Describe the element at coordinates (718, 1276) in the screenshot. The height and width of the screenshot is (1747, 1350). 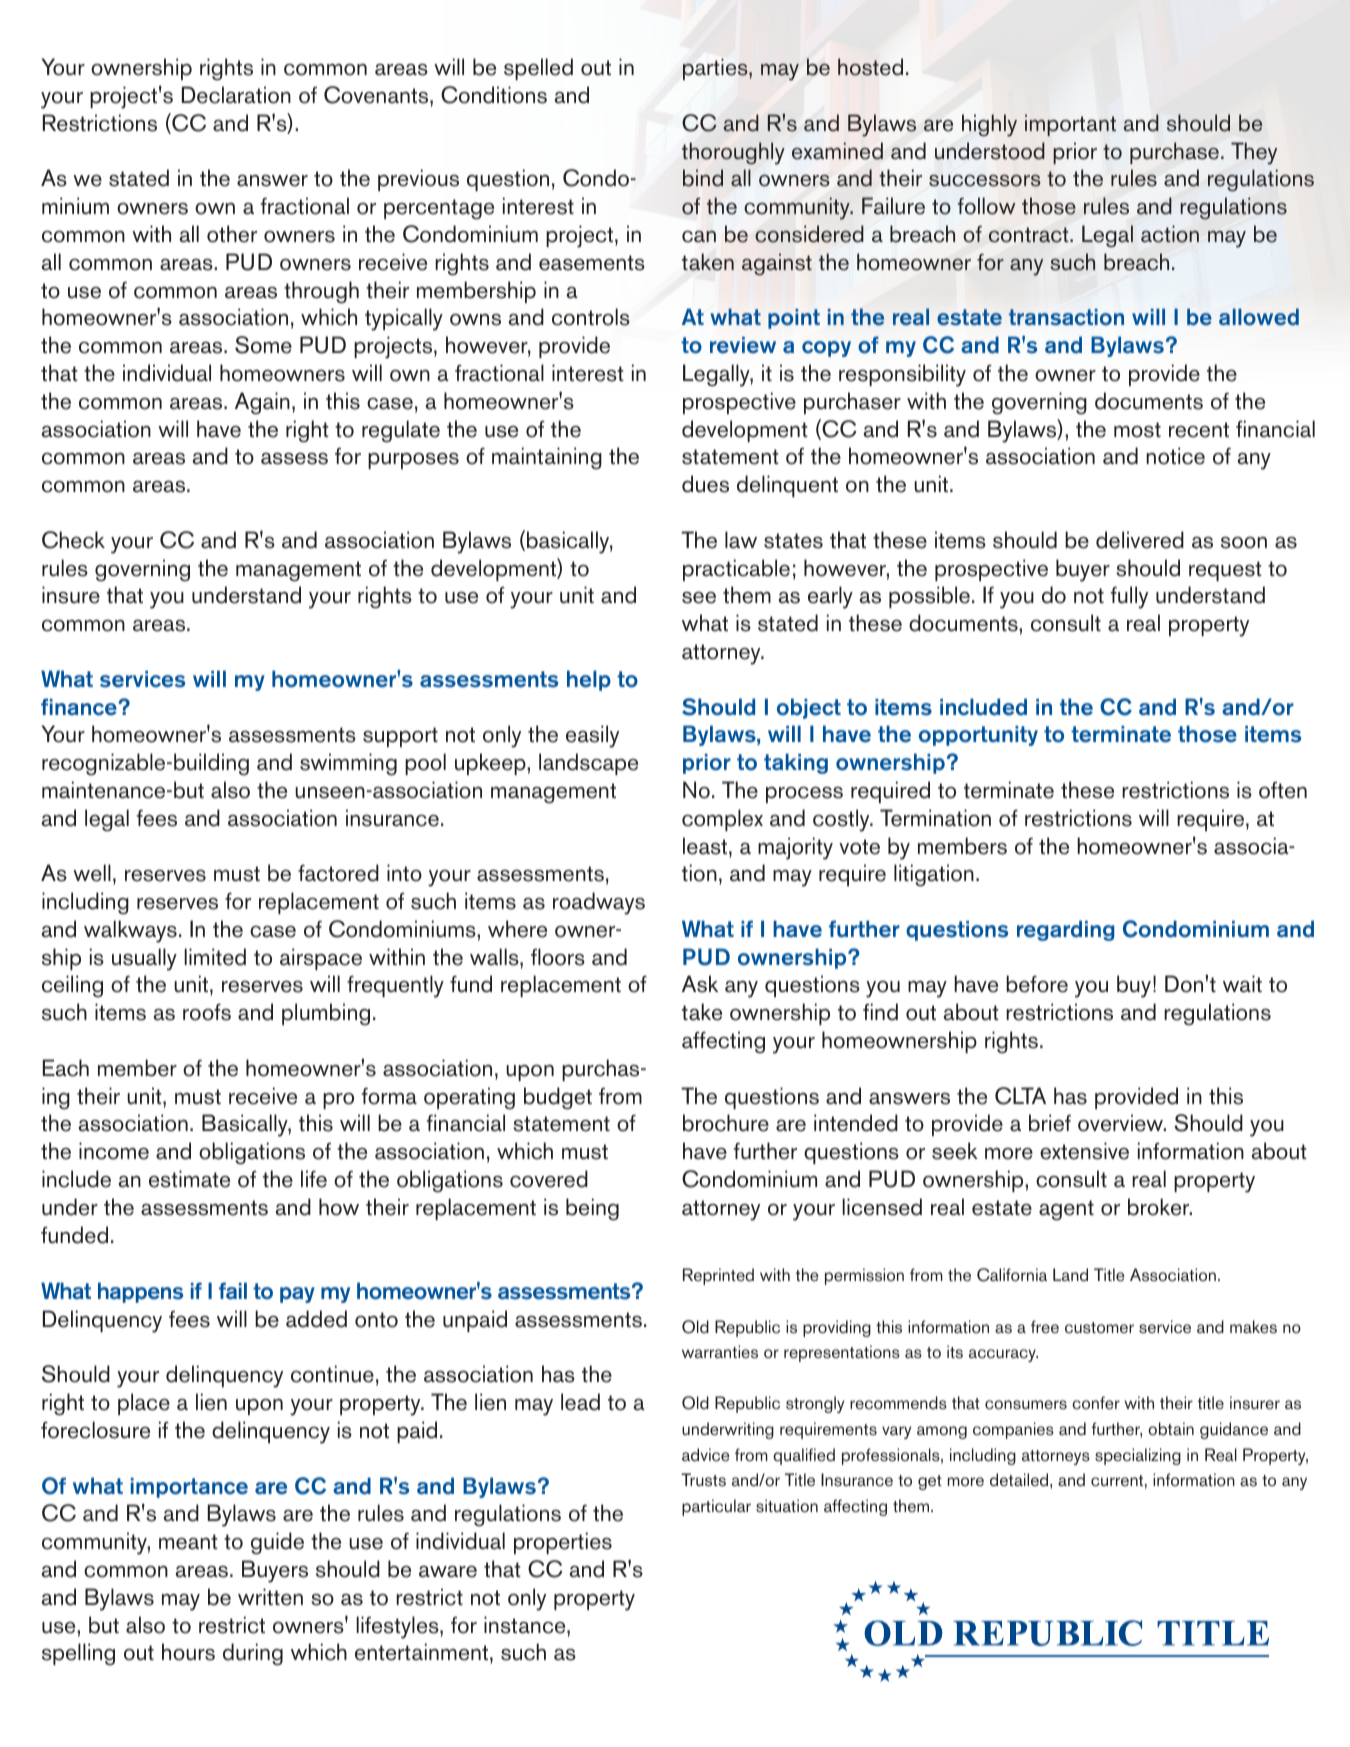
I see `Reprinted` at that location.
